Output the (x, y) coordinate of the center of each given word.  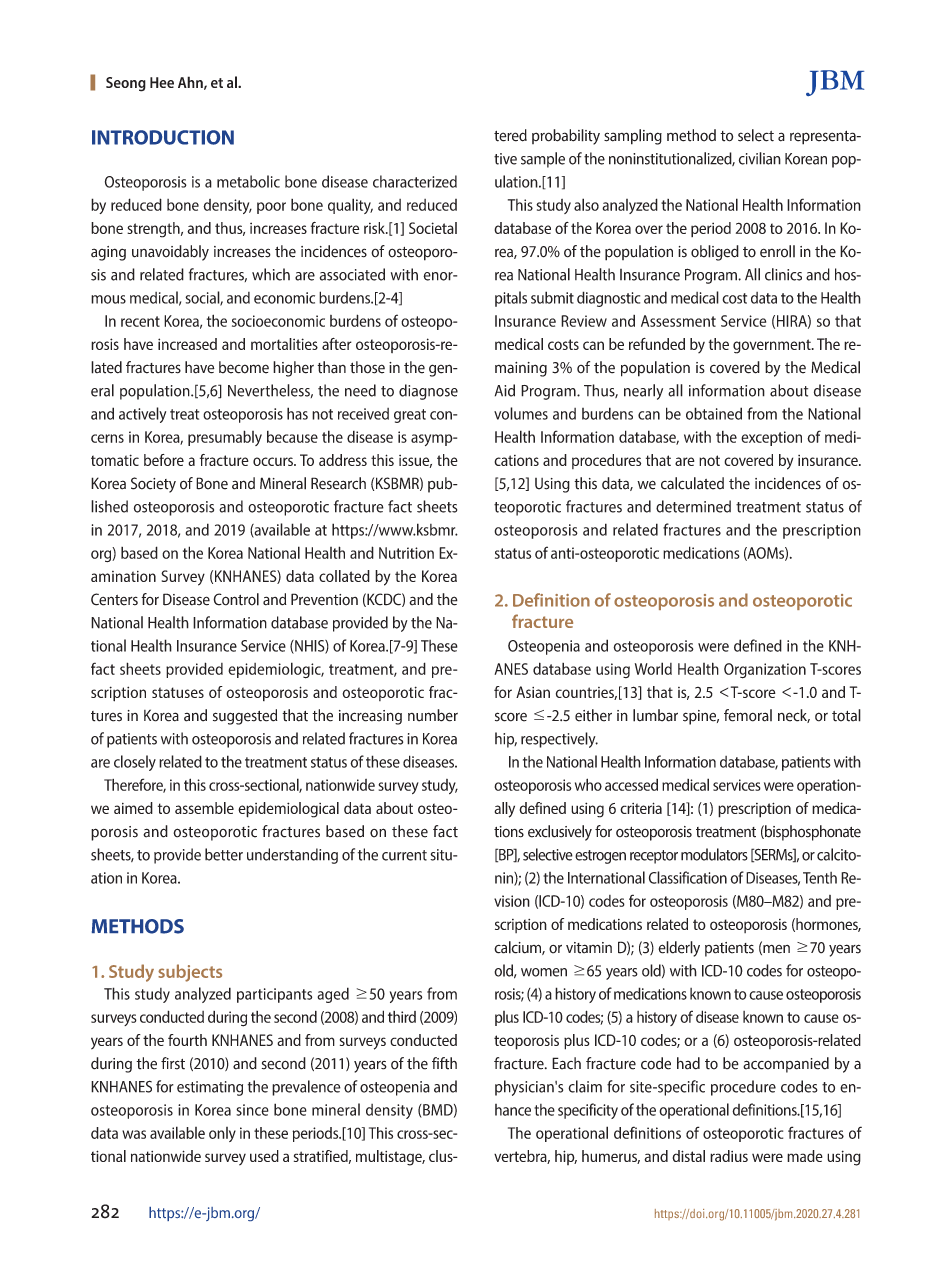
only (222, 1134)
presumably (225, 438)
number (433, 715)
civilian (760, 158)
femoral (748, 715)
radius (729, 1156)
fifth (444, 1063)
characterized (415, 181)
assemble (204, 808)
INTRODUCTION (163, 137)
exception (771, 438)
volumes (521, 413)
